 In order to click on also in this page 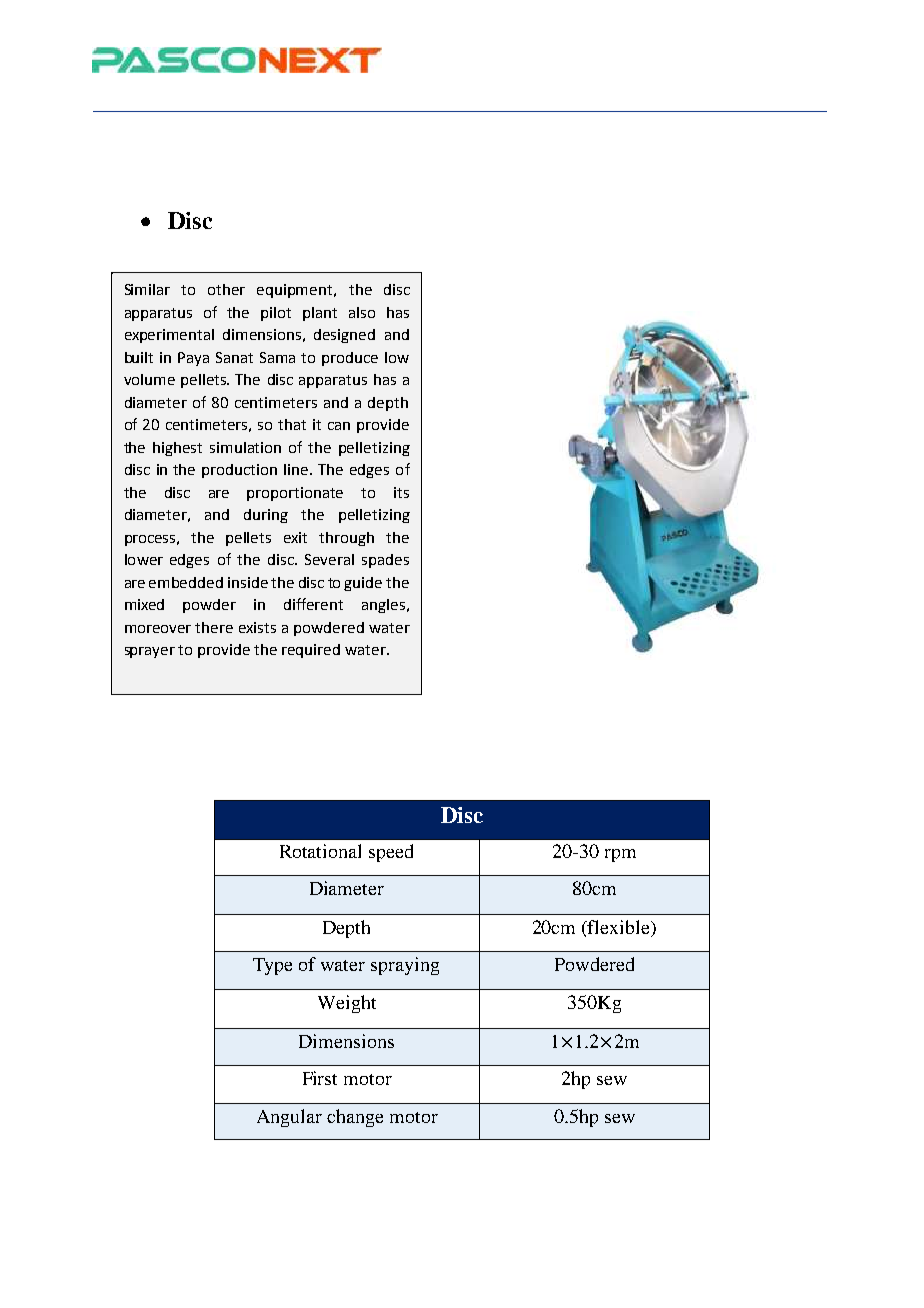, I will do `click(362, 312)`.
